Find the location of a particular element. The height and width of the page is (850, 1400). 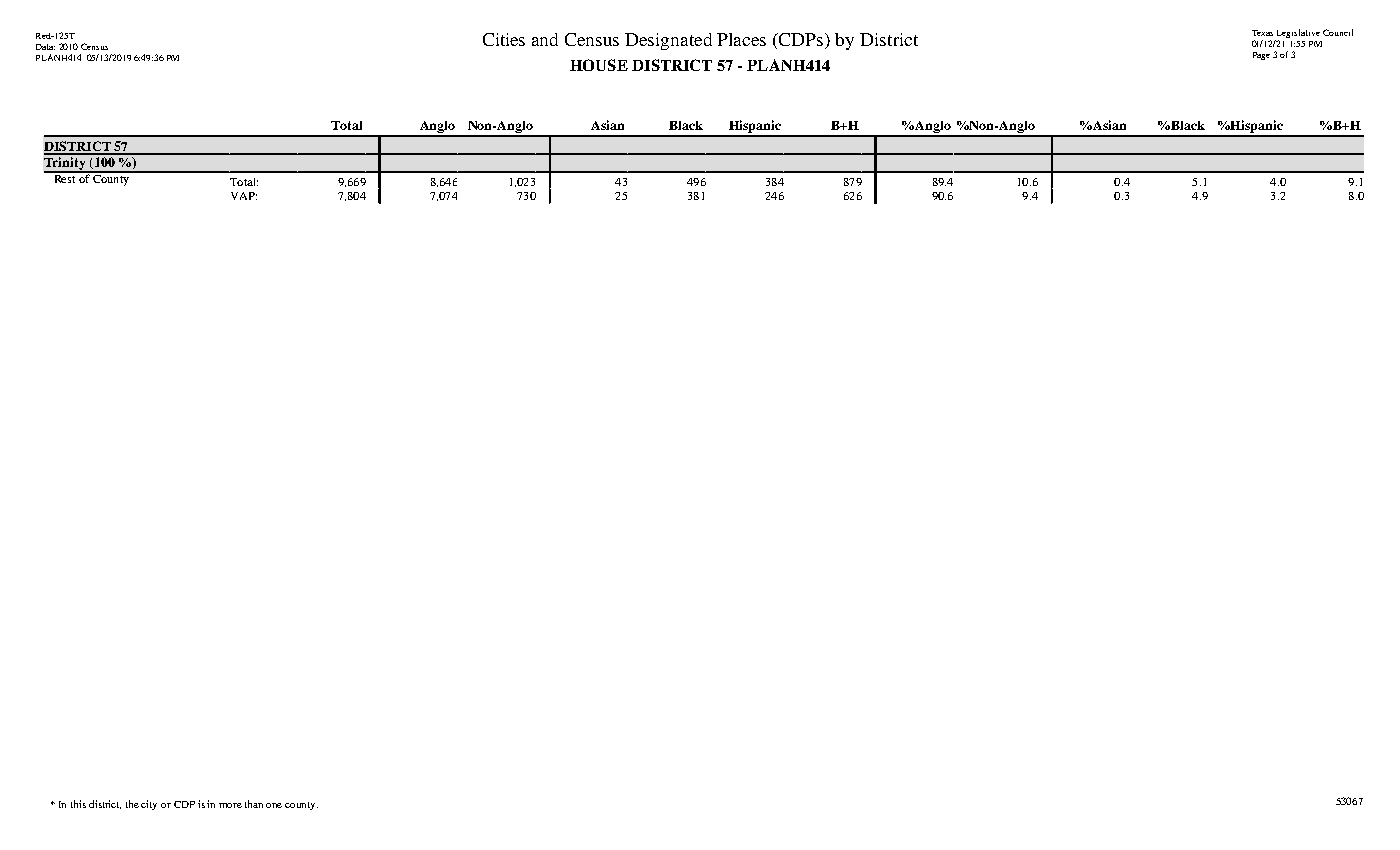

more is located at coordinates (230, 805).
